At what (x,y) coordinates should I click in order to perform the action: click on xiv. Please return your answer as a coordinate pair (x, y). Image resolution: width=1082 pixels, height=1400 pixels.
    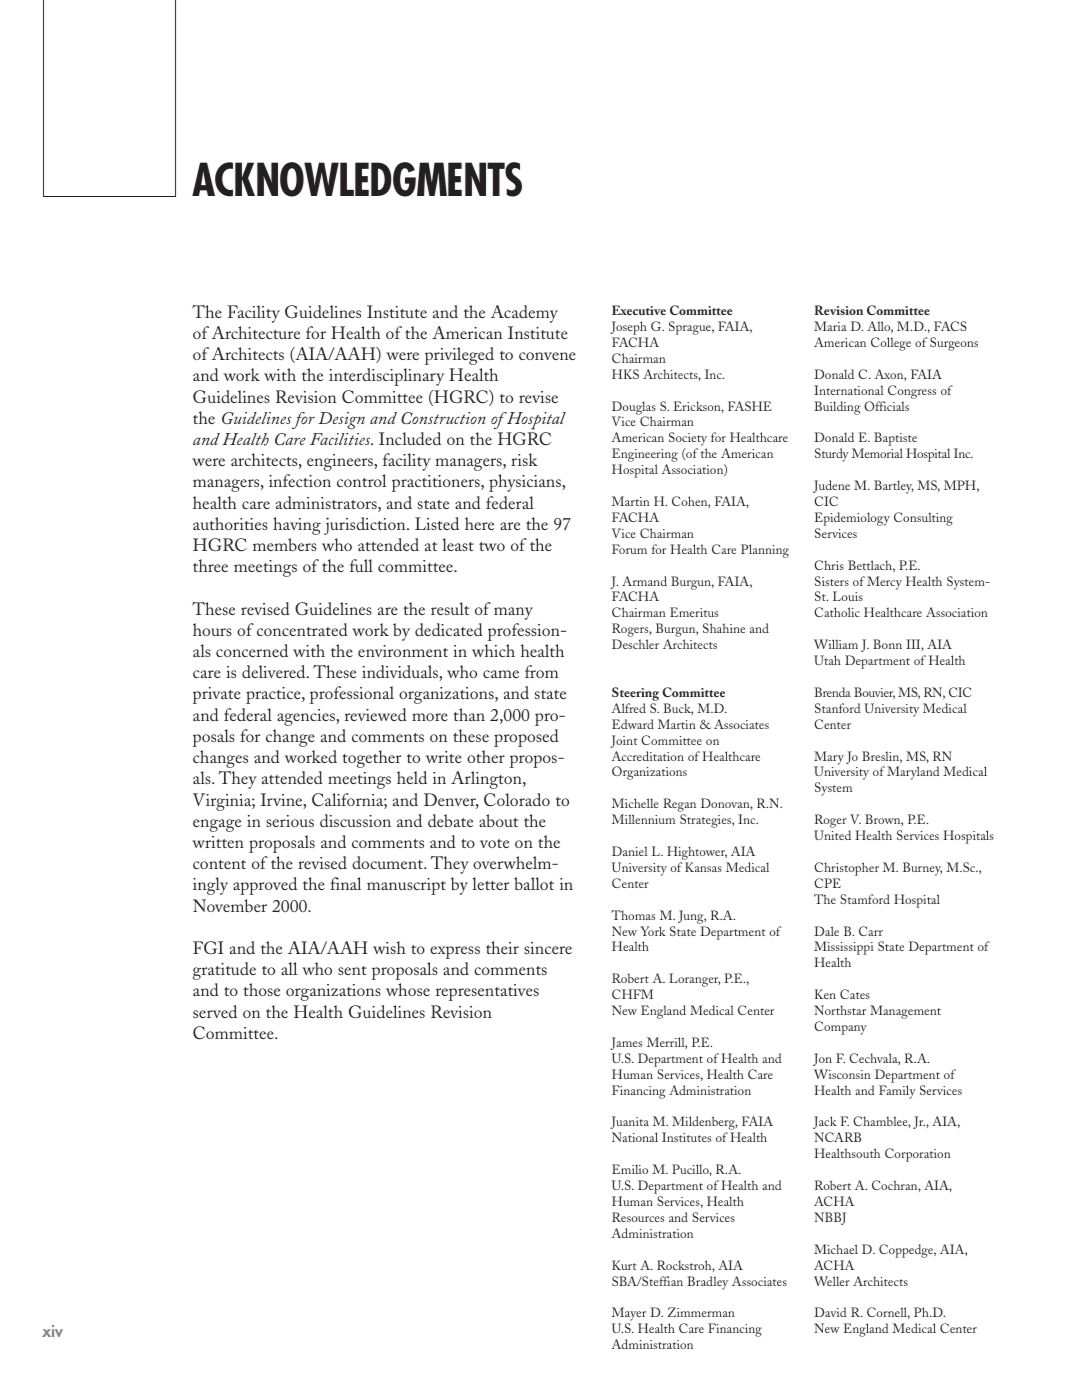
    Looking at the image, I should click on (52, 1331).
